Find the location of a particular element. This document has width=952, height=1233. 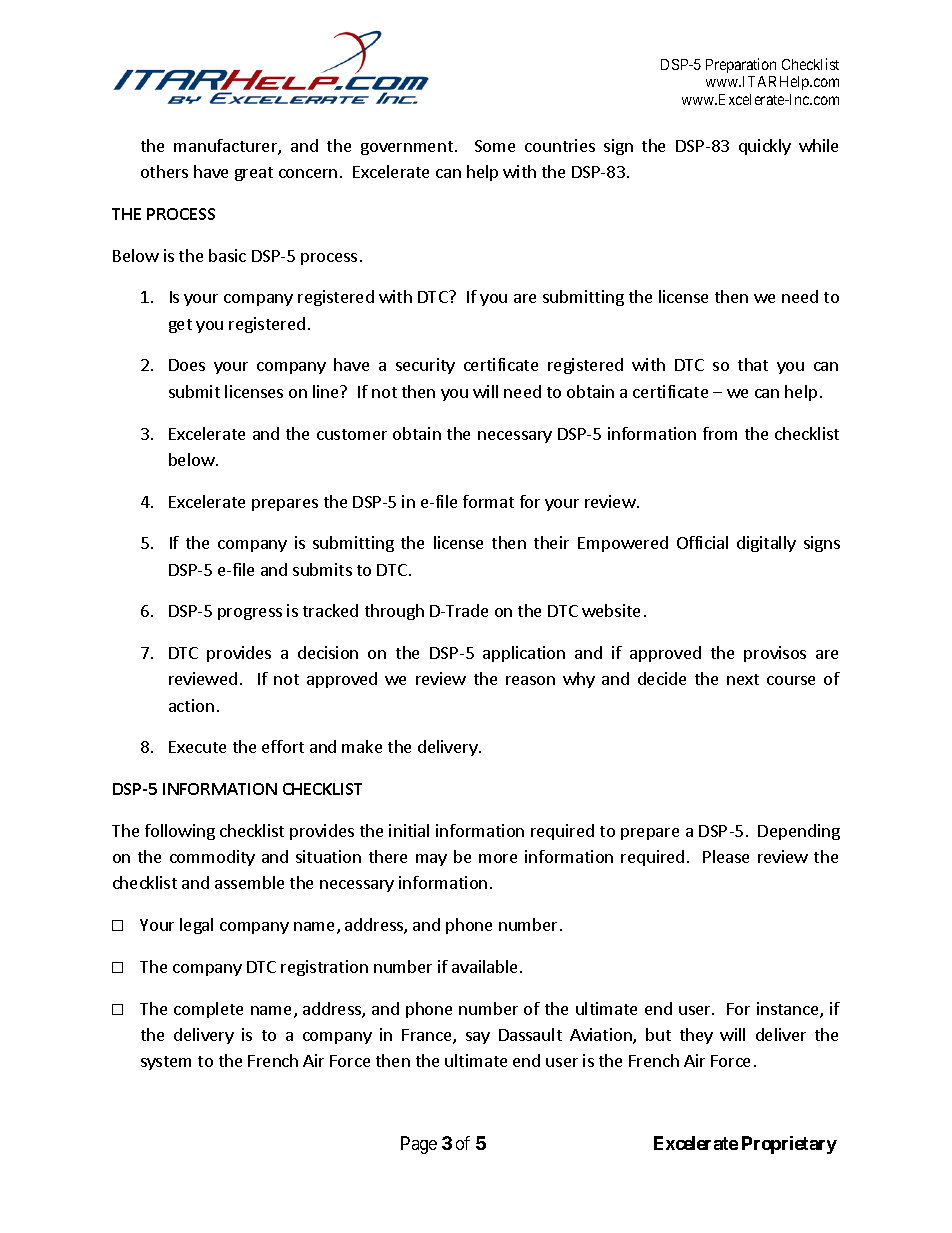

application is located at coordinates (524, 654).
